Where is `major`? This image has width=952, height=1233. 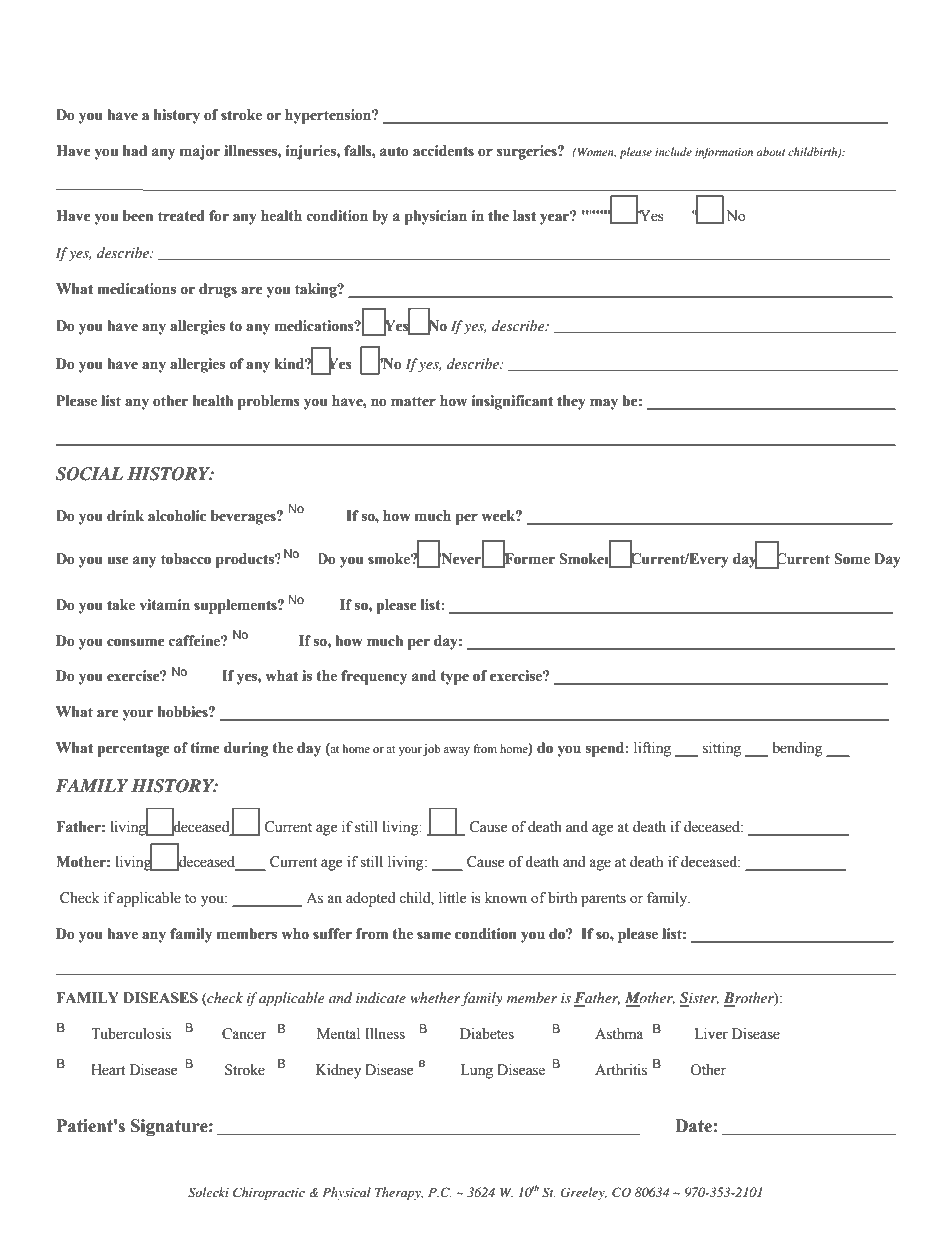 major is located at coordinates (200, 152).
